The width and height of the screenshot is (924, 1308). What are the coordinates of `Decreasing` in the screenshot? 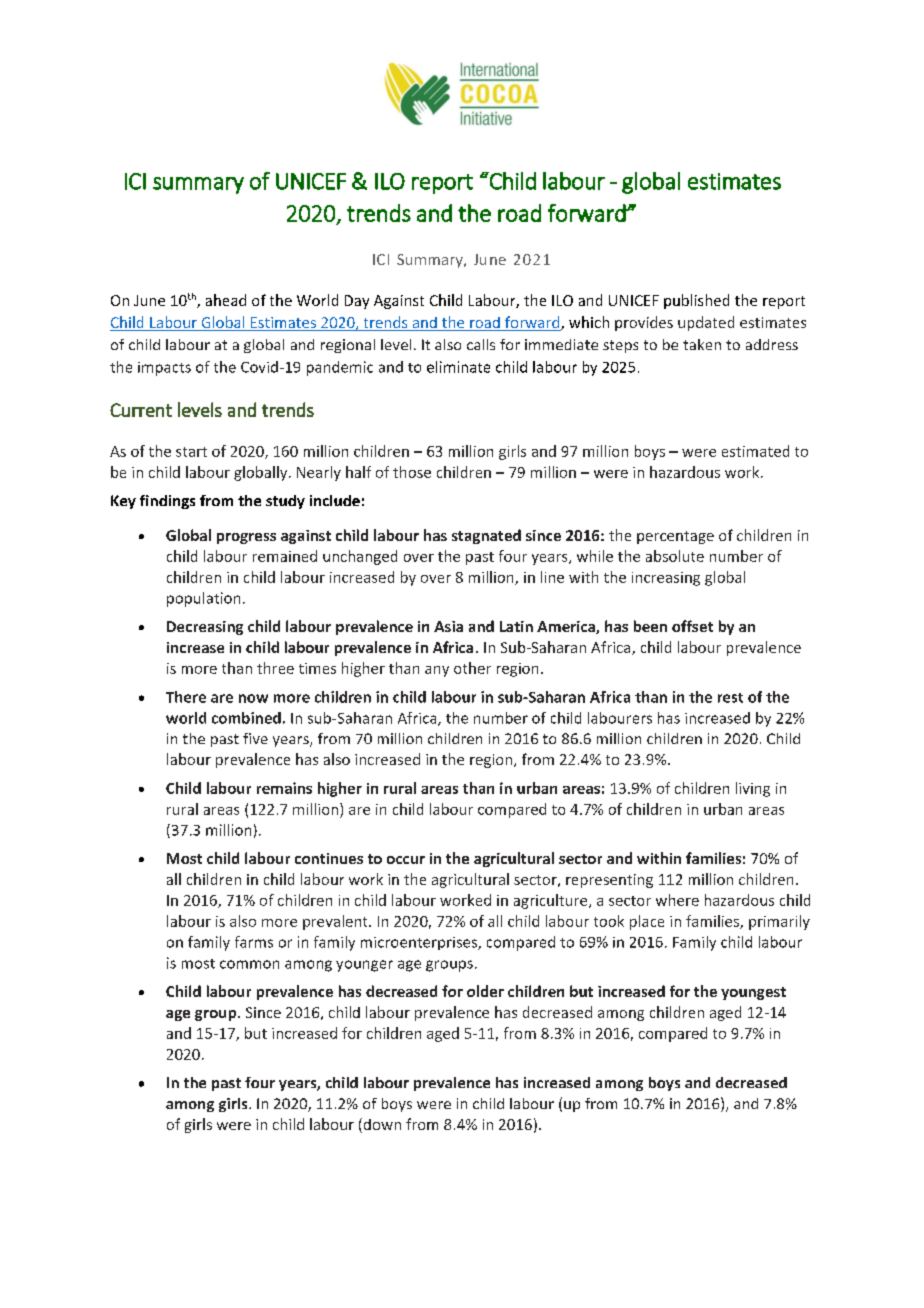 It's located at (205, 628).
